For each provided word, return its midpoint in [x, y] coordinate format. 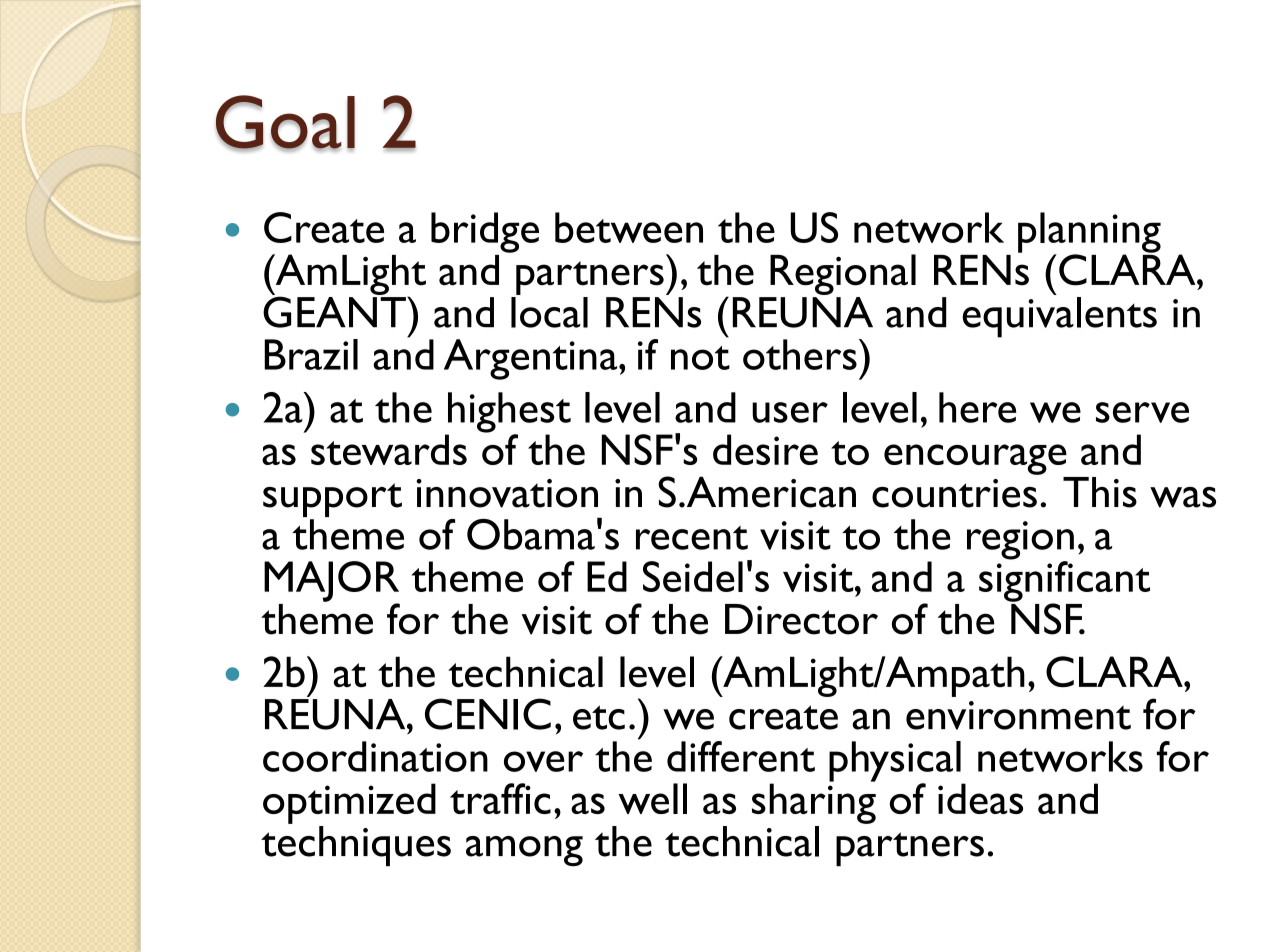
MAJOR [331, 582]
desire [765, 449]
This [1100, 492]
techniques [356, 846]
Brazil [311, 354]
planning [1089, 233]
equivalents [1059, 317]
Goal [285, 123]
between [629, 227]
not [700, 358]
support [332, 501]
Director [801, 619]
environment [1018, 715]
